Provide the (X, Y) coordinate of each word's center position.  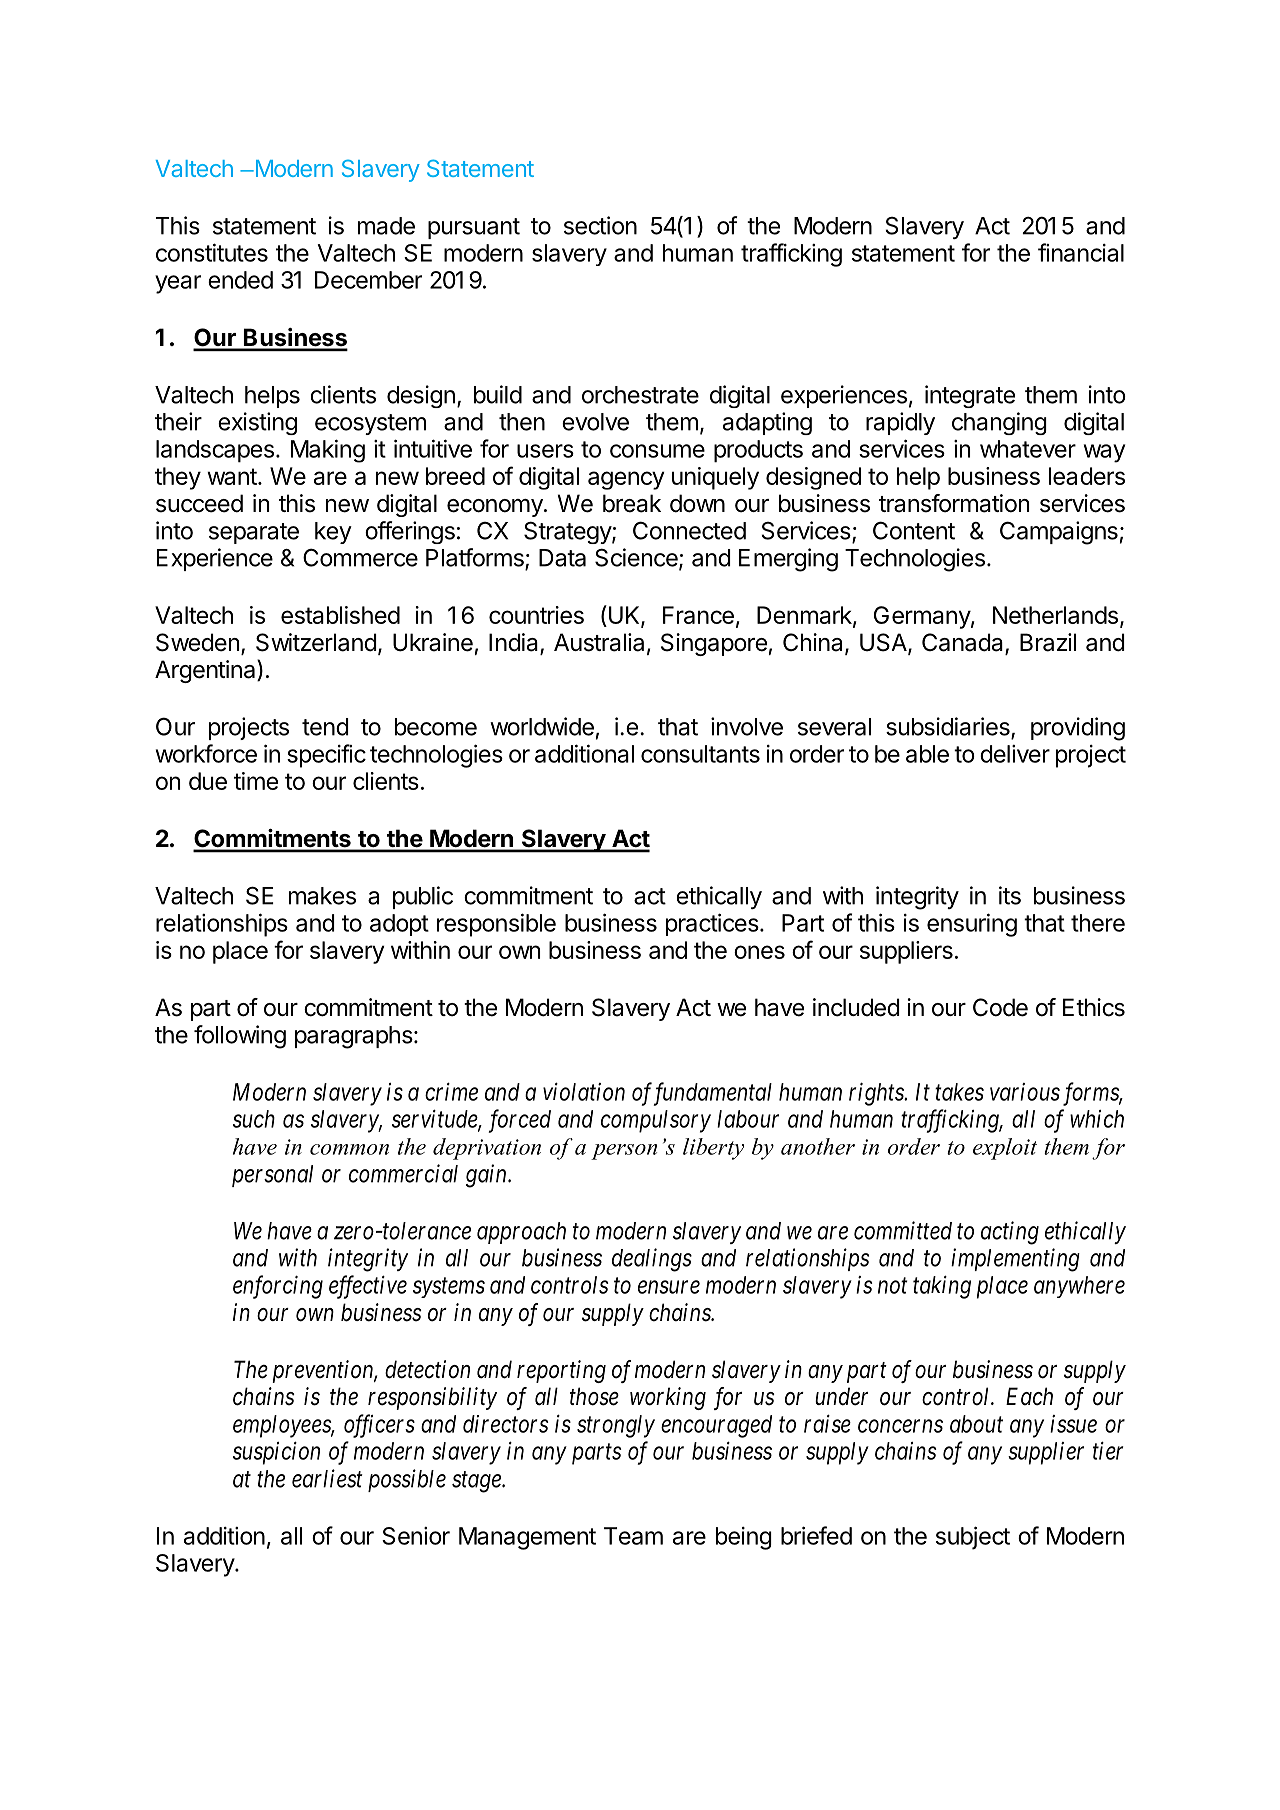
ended (240, 280)
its (1010, 895)
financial (1081, 252)
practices (713, 924)
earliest (327, 1478)
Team (633, 1536)
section (600, 225)
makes (322, 896)
